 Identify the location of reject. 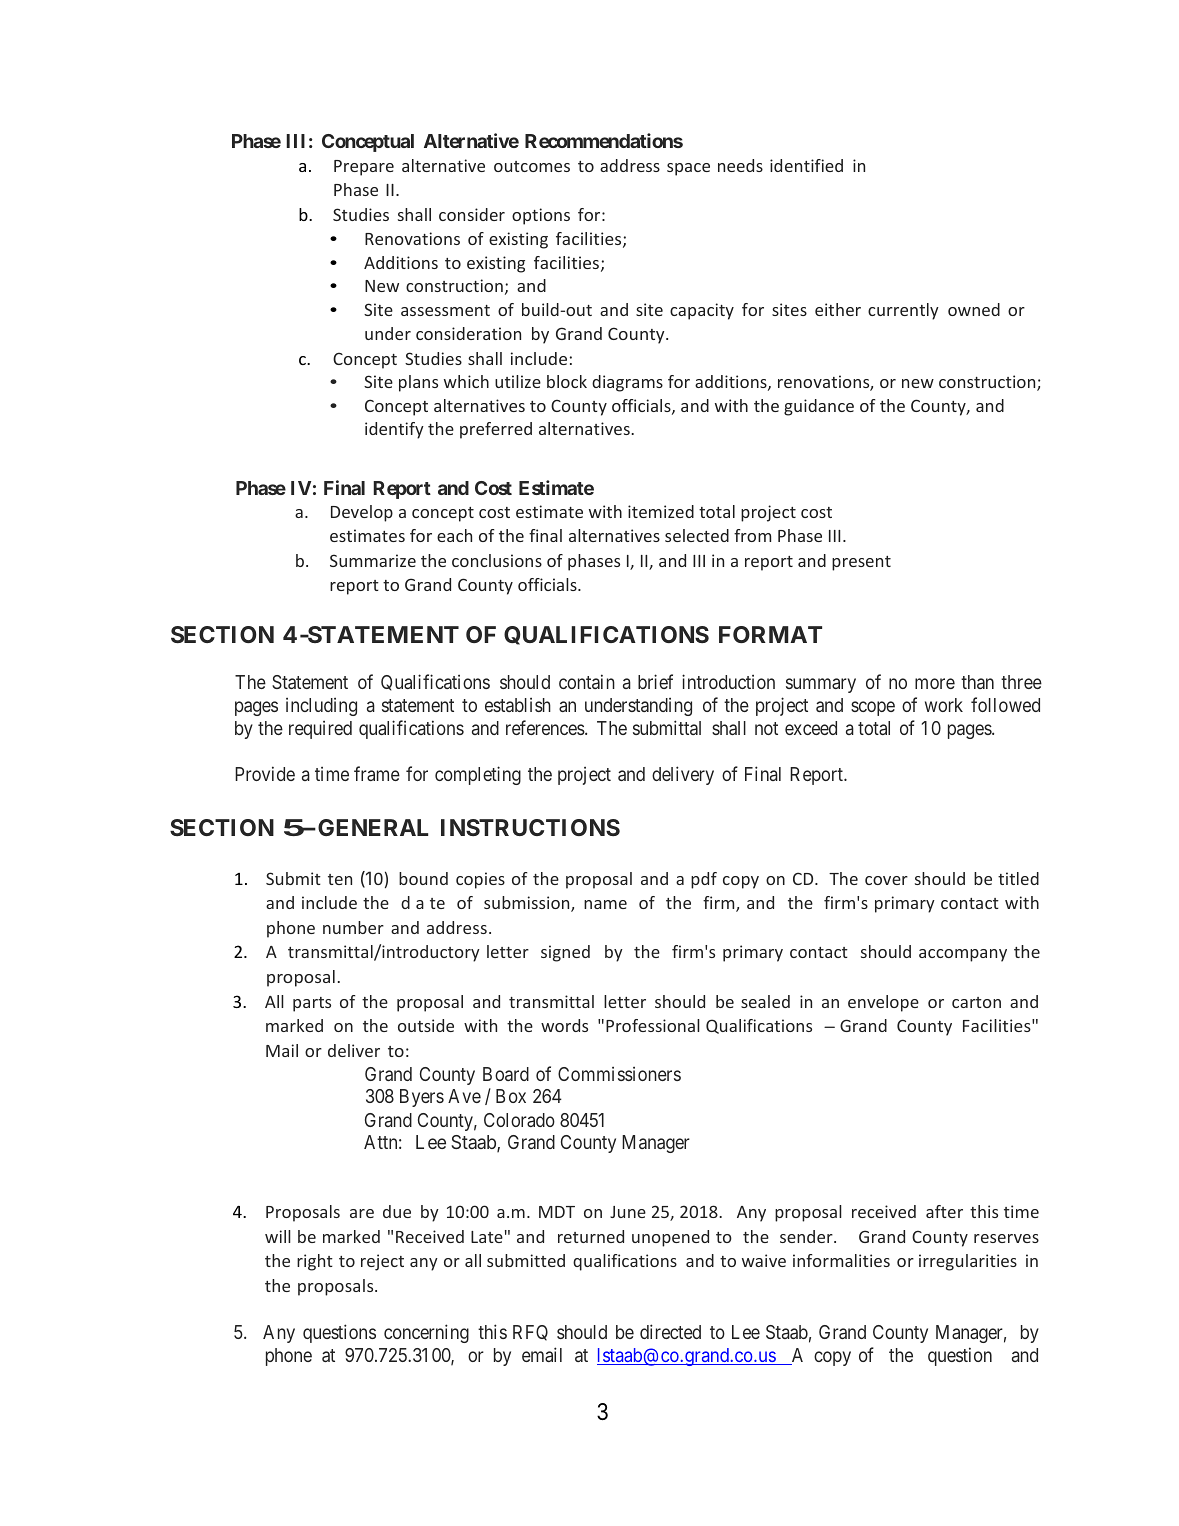
(382, 1262).
